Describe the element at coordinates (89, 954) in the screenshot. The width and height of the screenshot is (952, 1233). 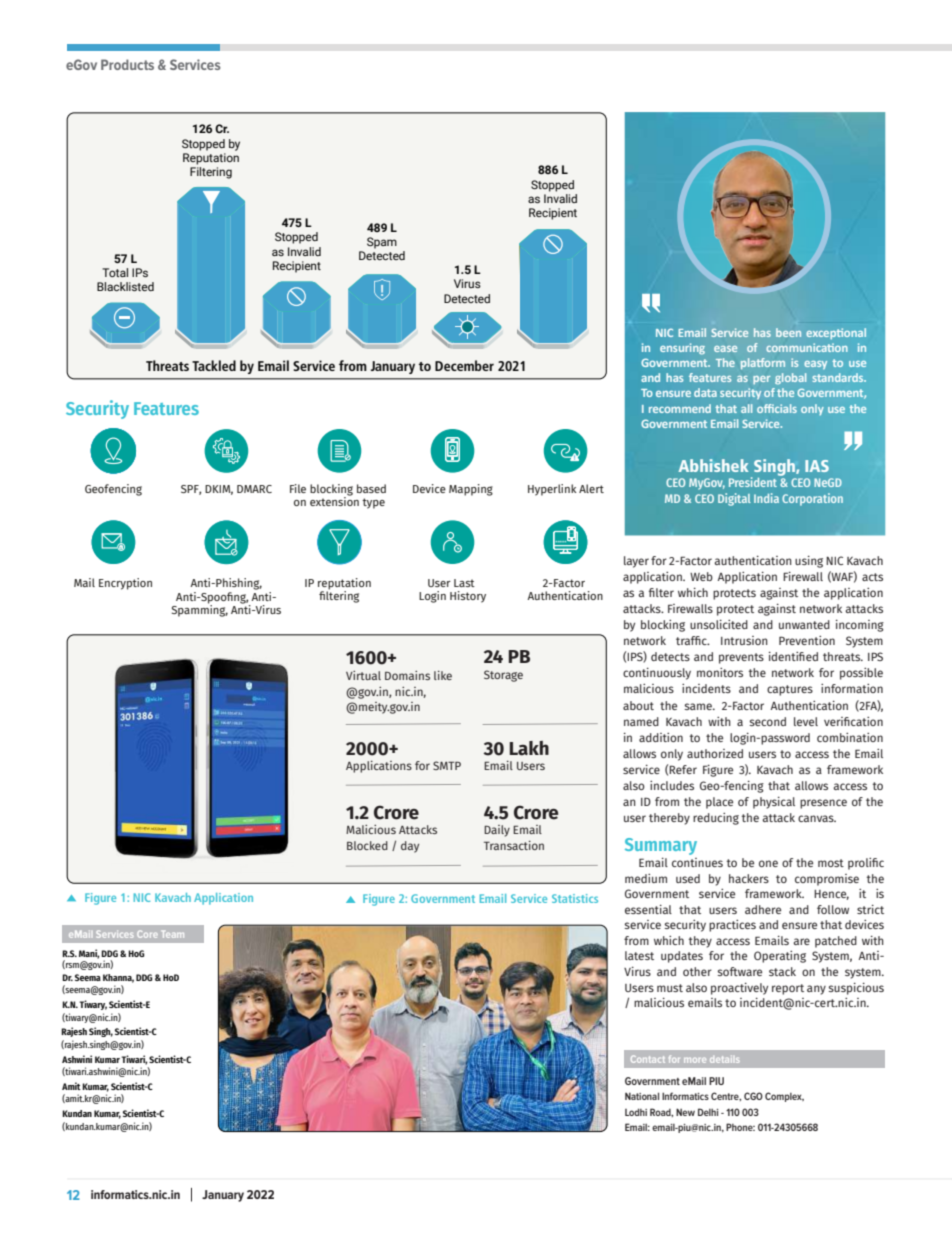
I see `Mani` at that location.
